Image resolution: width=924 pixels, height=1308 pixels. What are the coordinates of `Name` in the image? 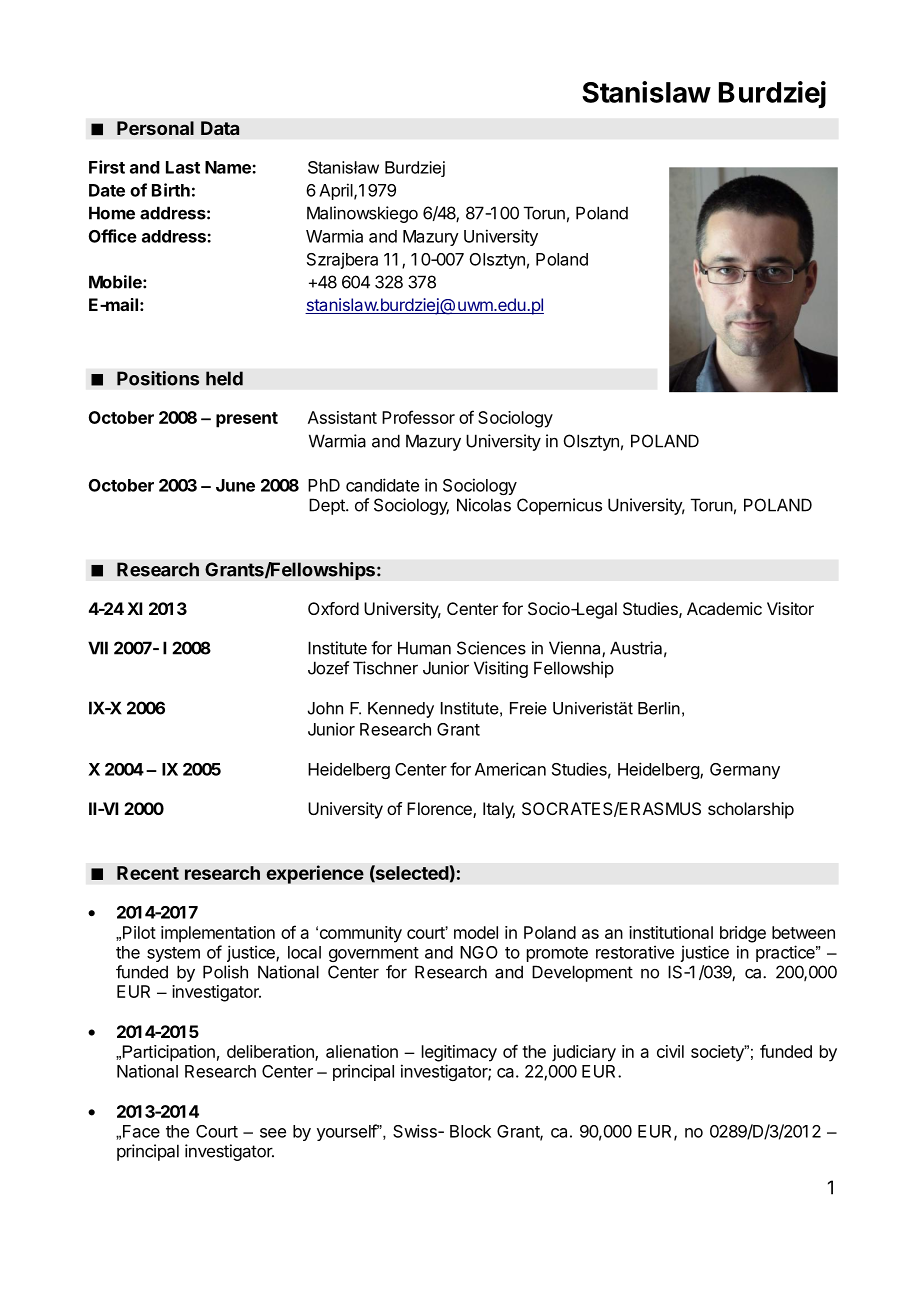 It's located at (229, 167).
